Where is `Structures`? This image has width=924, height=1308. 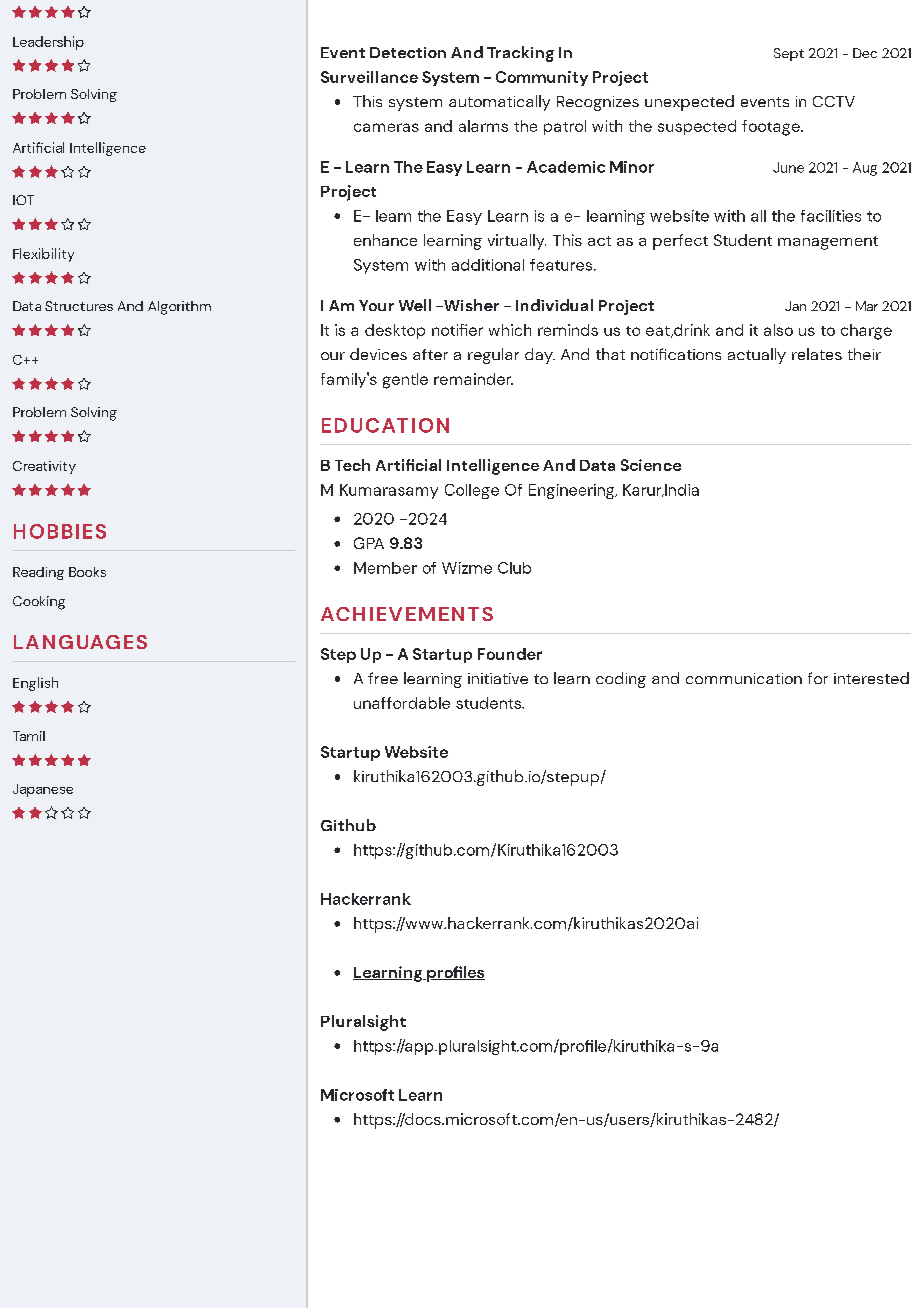
Structures is located at coordinates (79, 306).
